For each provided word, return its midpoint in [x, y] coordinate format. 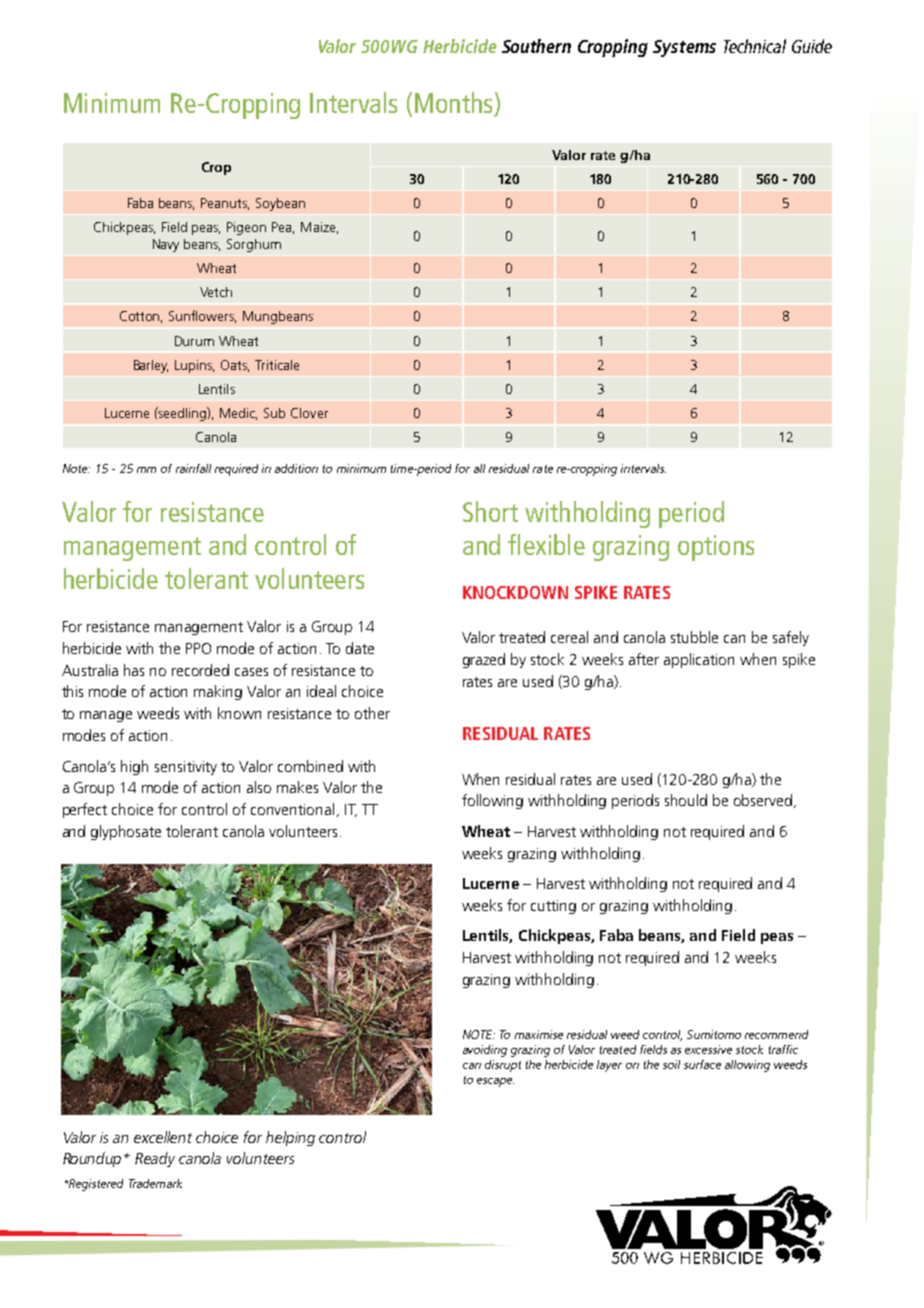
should [686, 800]
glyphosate [126, 832]
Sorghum [254, 245]
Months [453, 102]
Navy [166, 245]
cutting [553, 907]
